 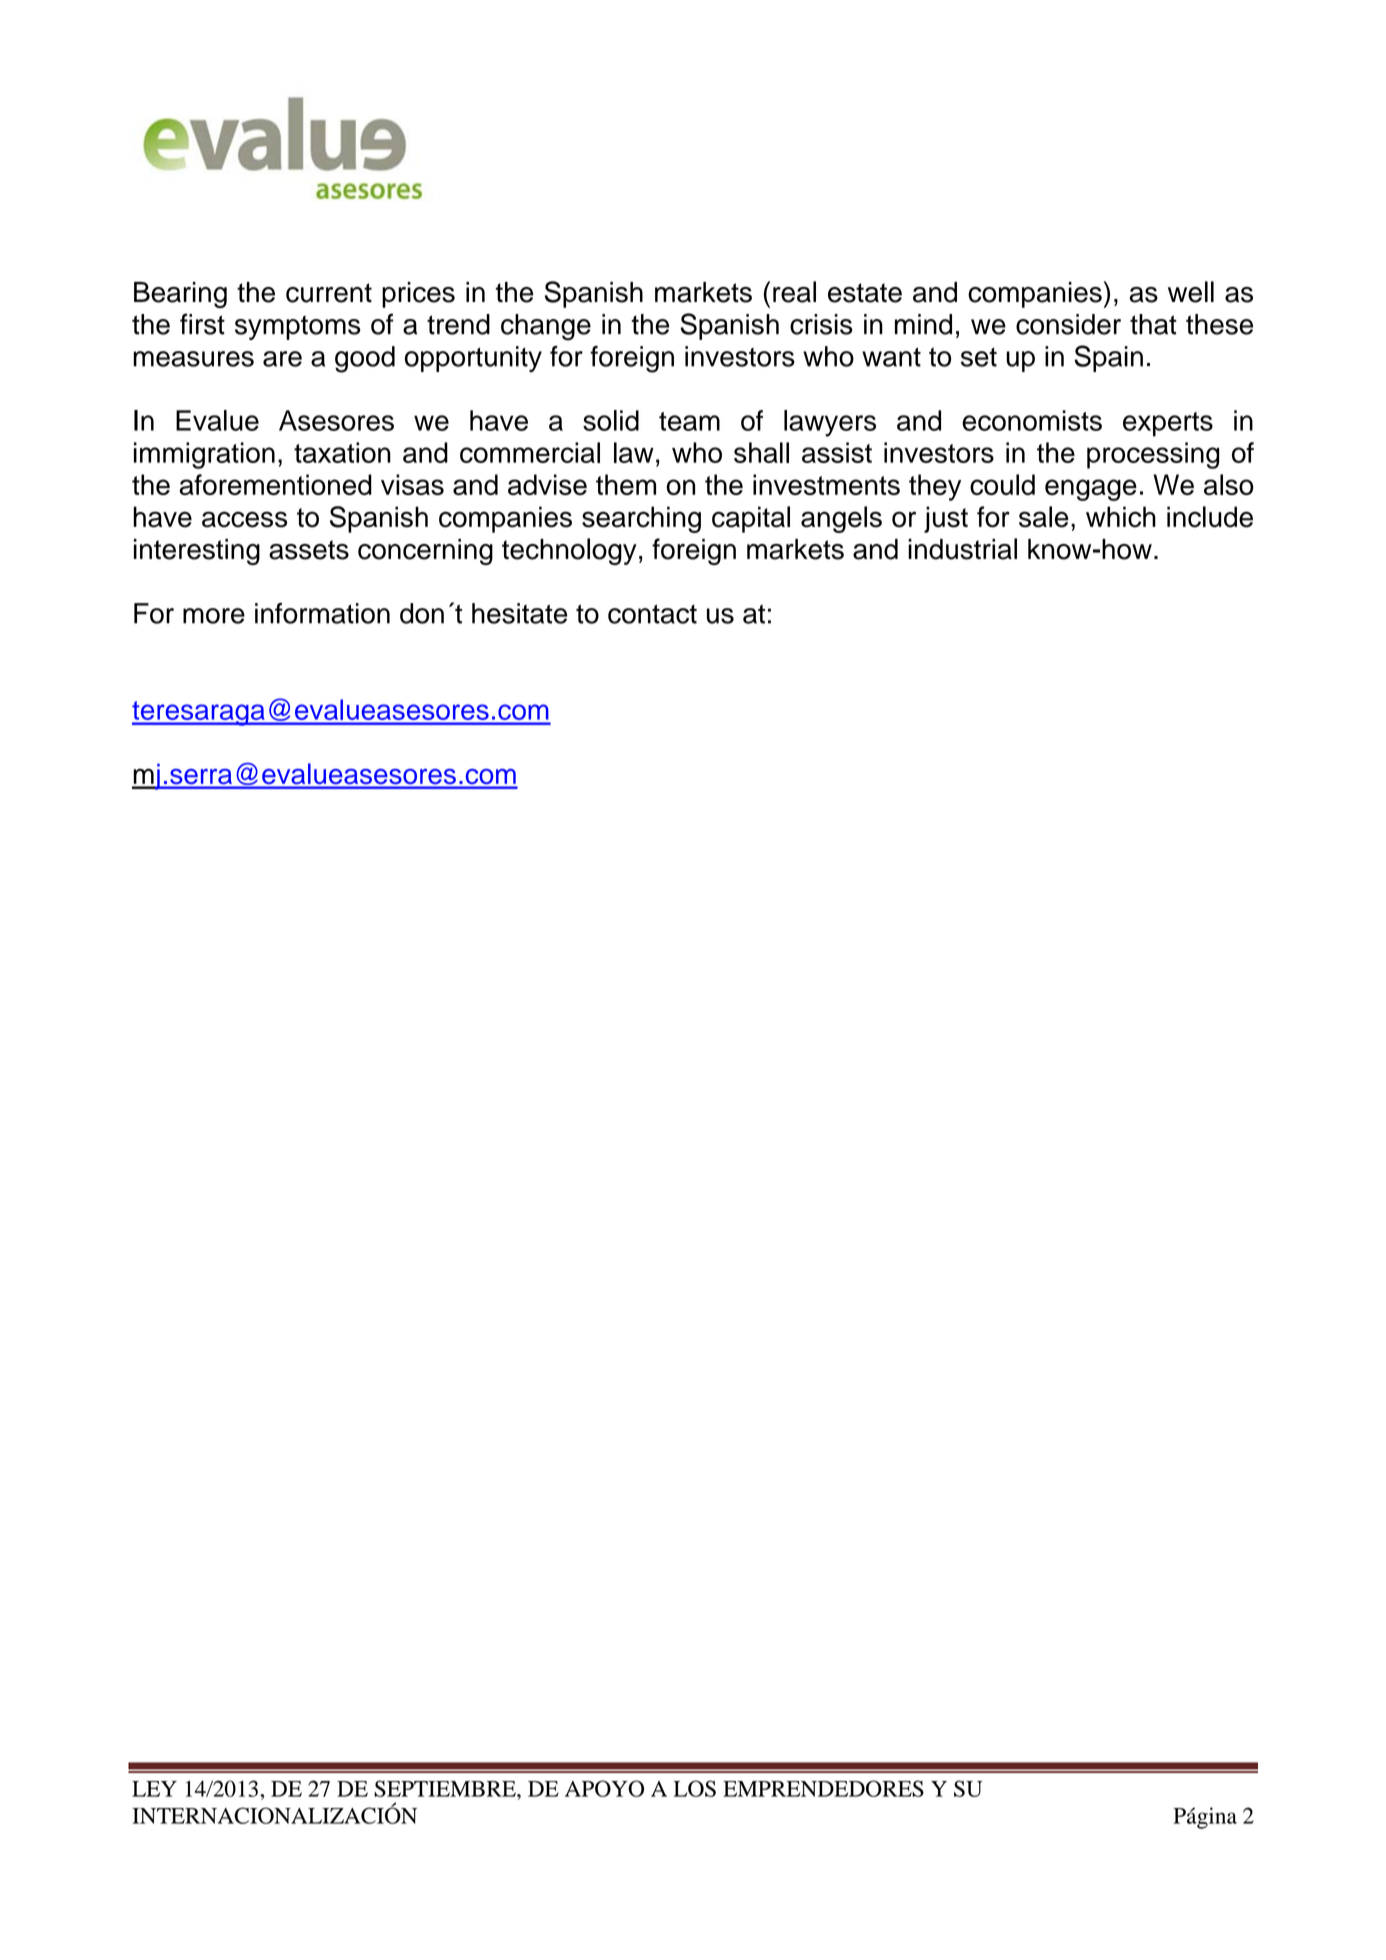 I want to click on LEY, so click(x=154, y=1789).
